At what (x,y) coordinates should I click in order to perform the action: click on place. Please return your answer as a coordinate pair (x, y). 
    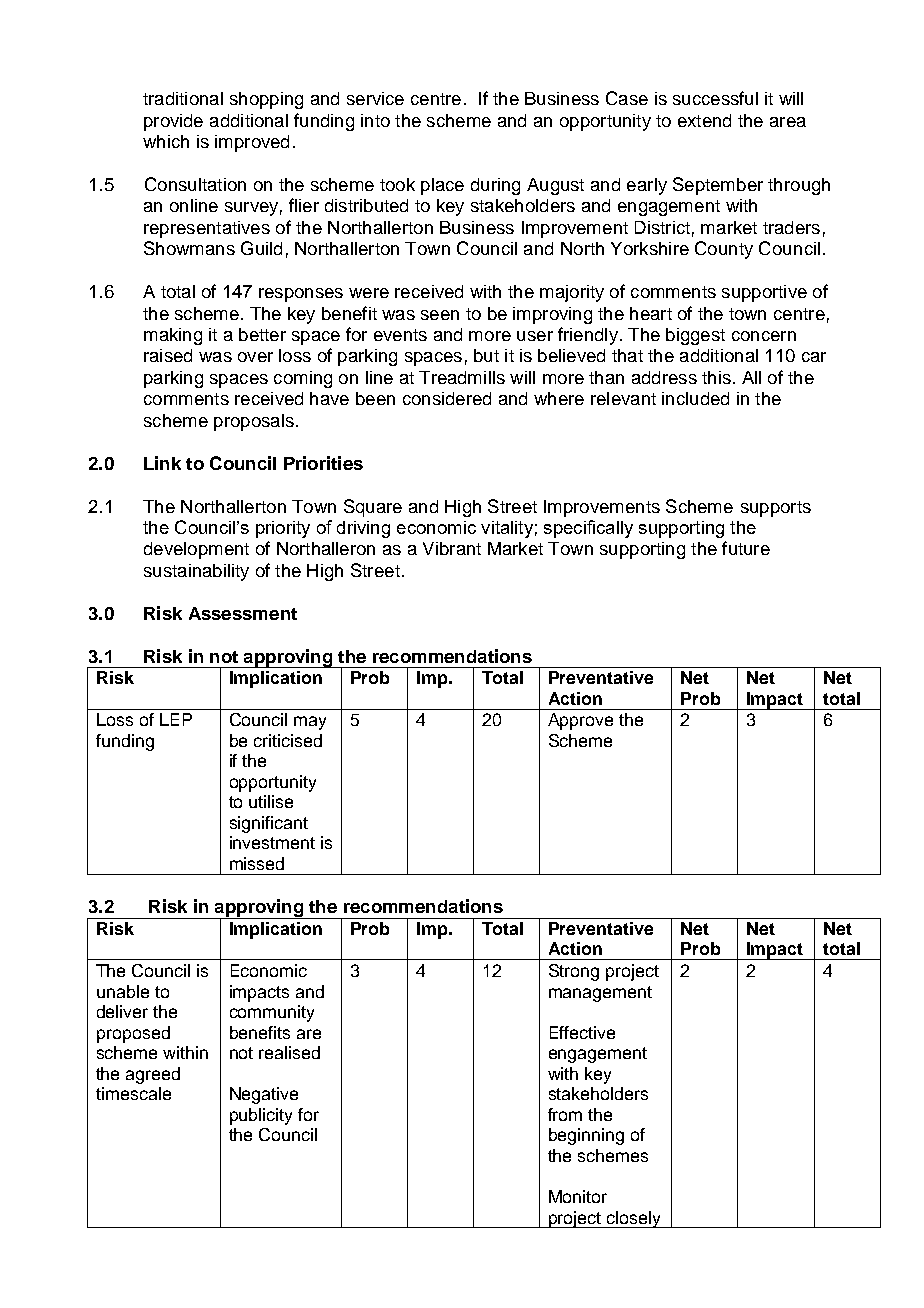
    Looking at the image, I should click on (442, 186).
